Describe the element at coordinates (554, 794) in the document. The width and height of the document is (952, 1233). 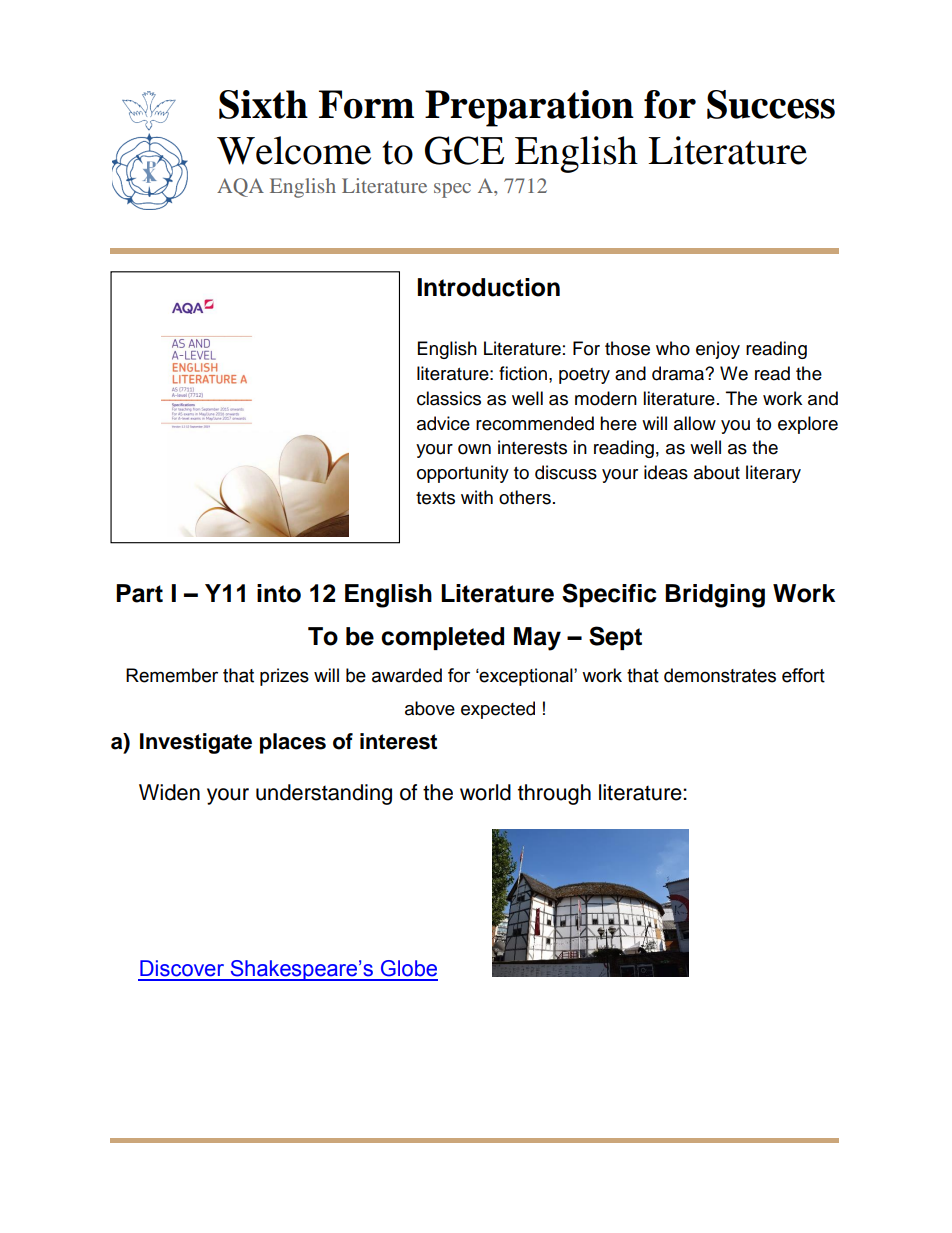
I see `through` at that location.
